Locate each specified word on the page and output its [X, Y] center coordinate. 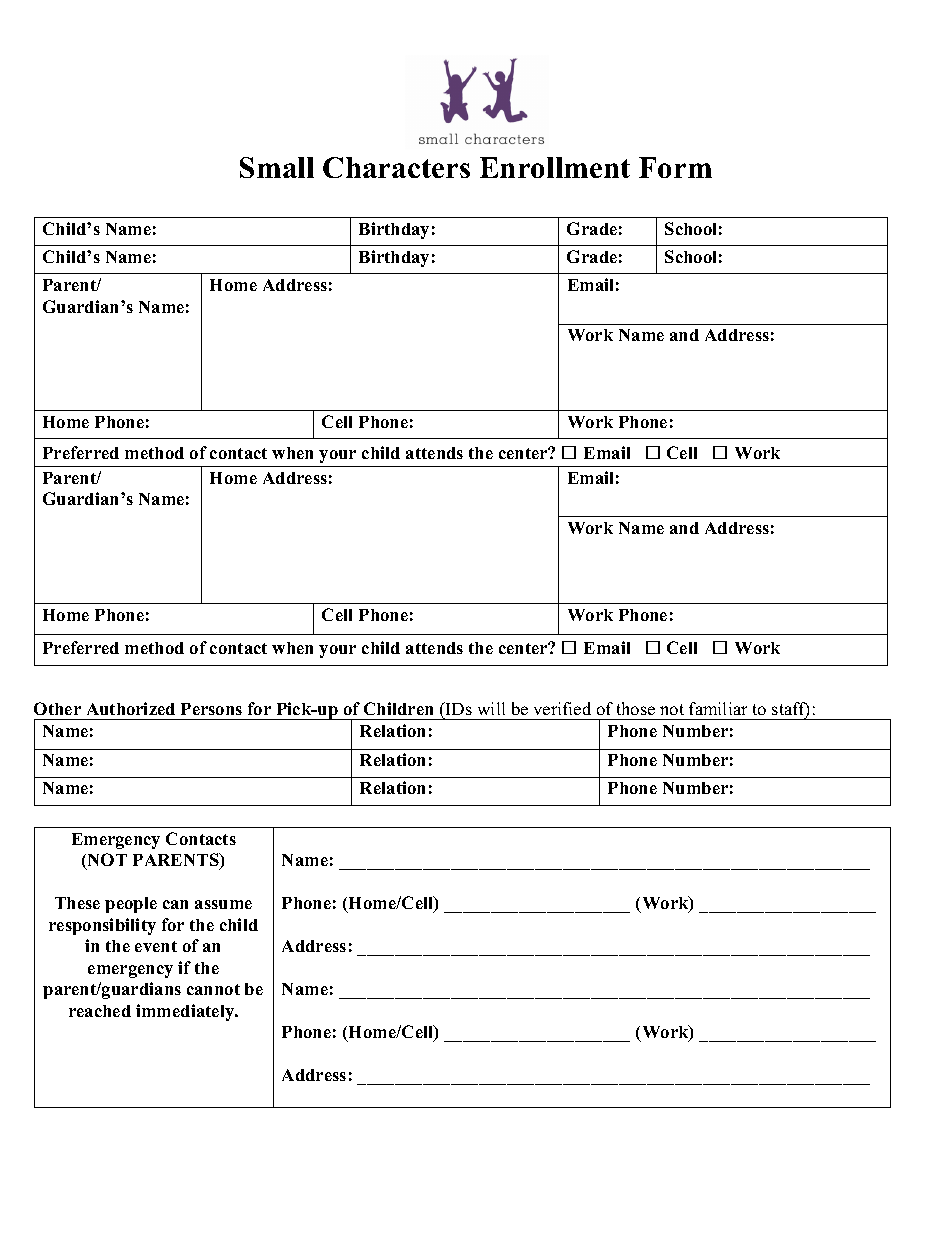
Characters [396, 167]
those [636, 708]
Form [675, 167]
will [491, 708]
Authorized [131, 708]
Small [277, 167]
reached [100, 1011]
